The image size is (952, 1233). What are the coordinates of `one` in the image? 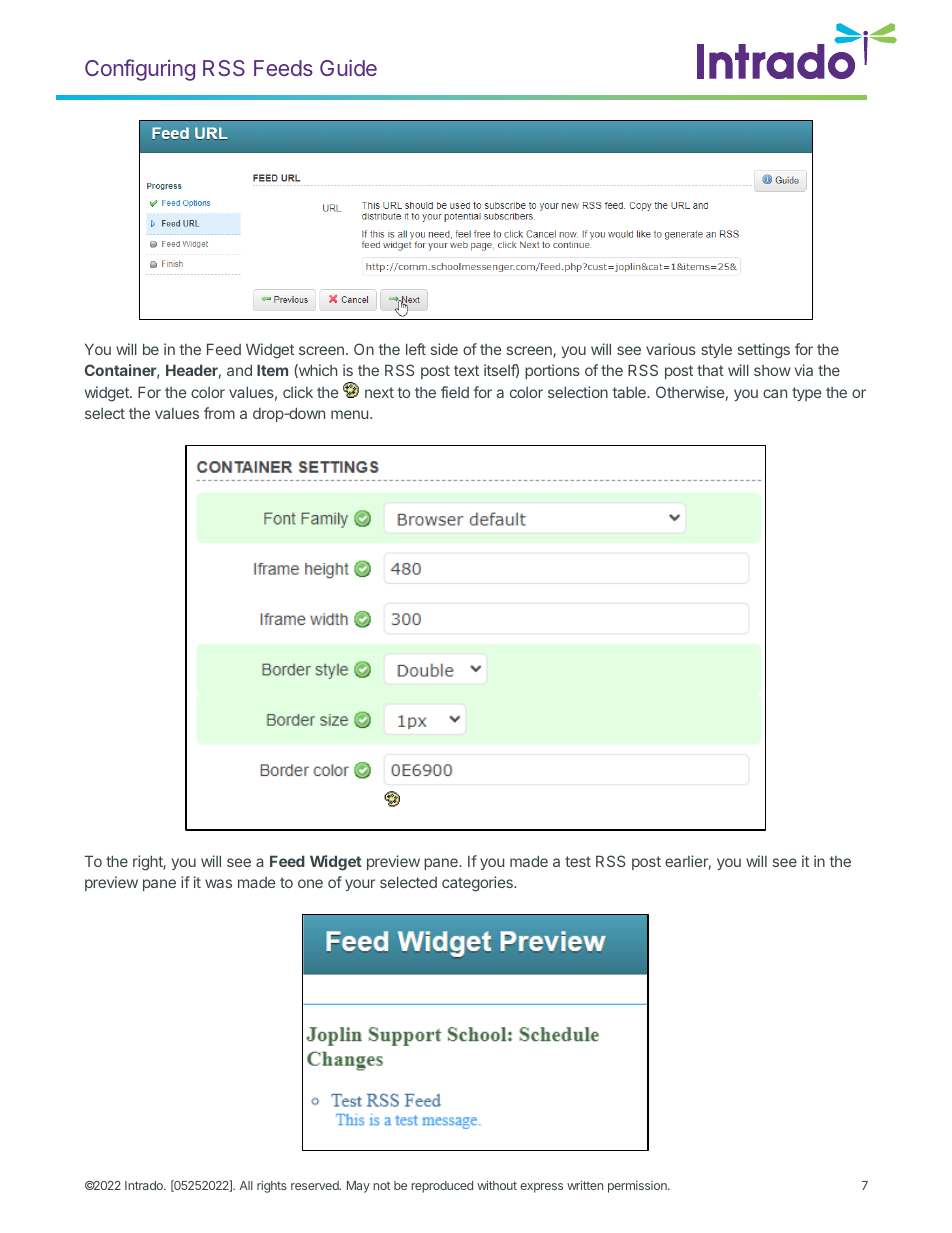 It's located at (310, 883).
